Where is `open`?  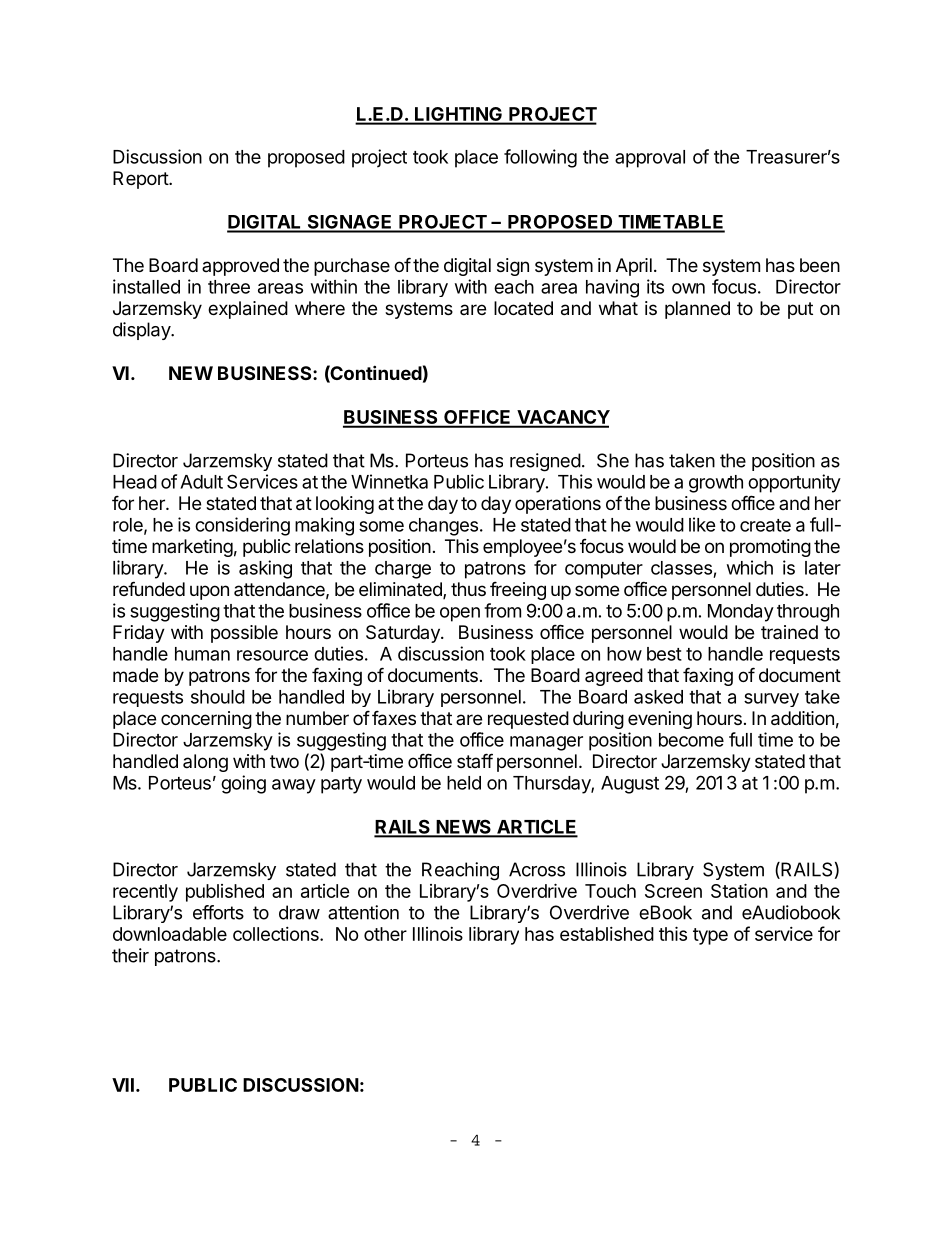 open is located at coordinates (460, 614).
